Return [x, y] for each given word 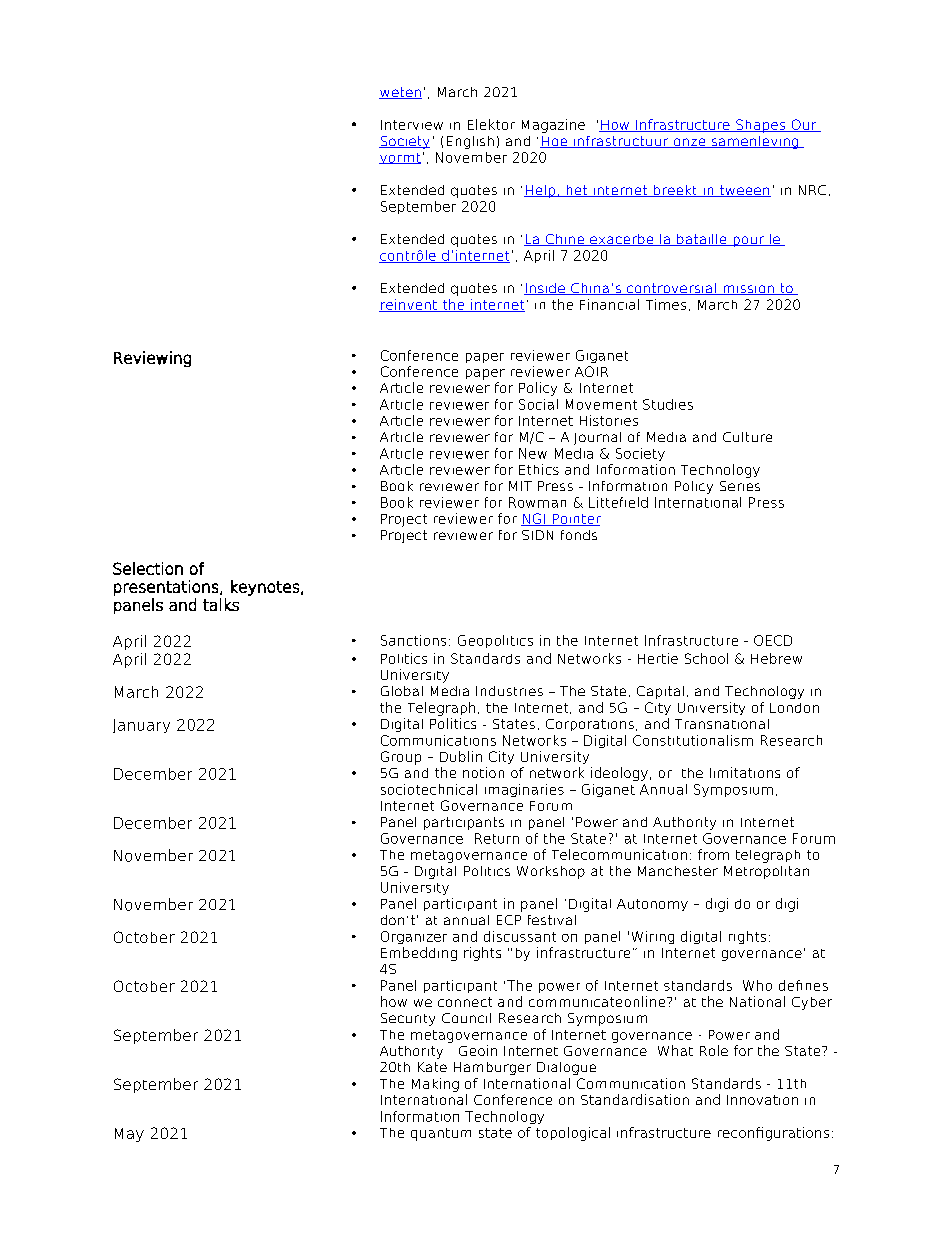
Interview [412, 125]
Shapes [761, 126]
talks [221, 604]
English [470, 142]
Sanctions [413, 640]
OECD [773, 640]
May [129, 1135]
